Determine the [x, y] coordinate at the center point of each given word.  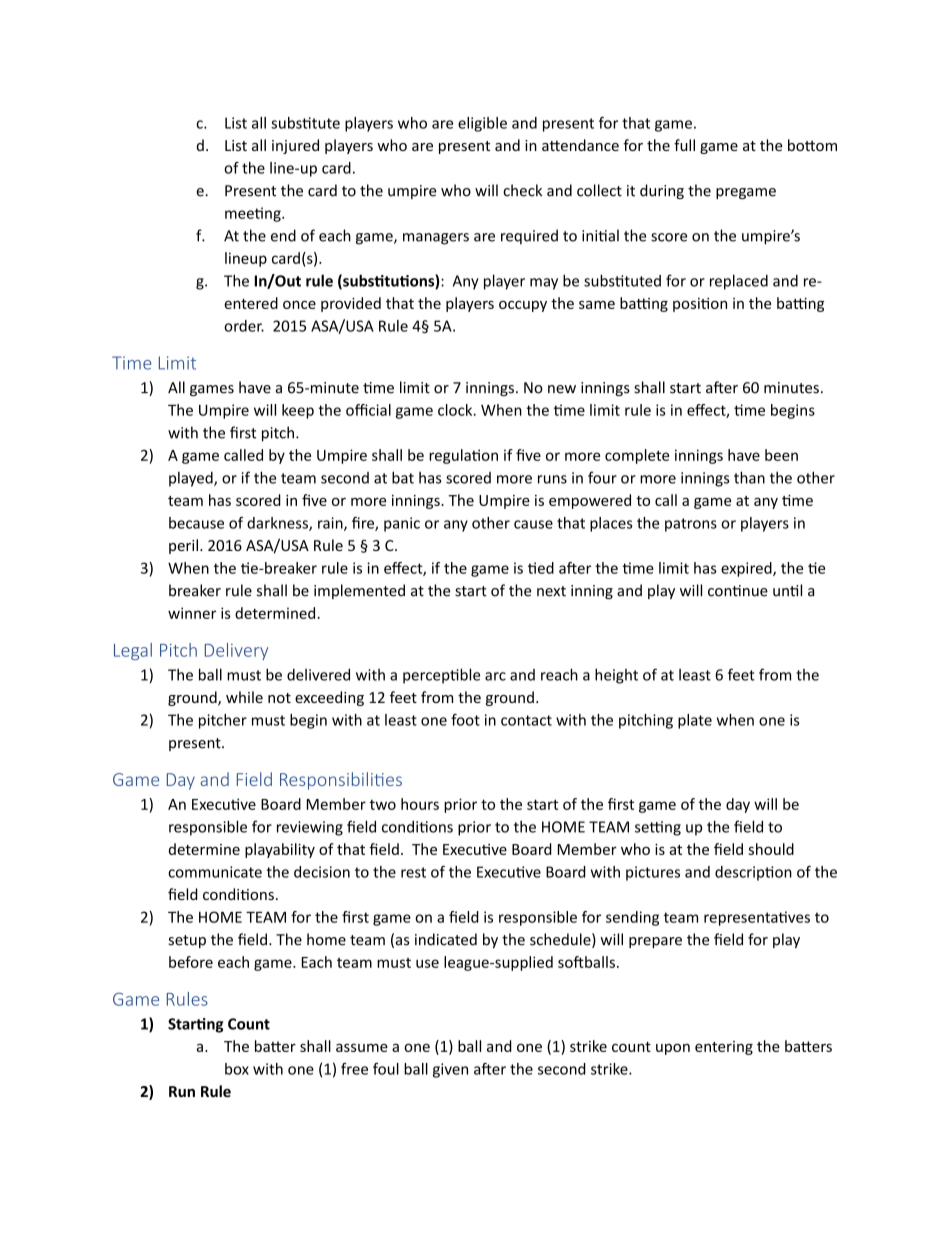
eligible [482, 124]
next [551, 591]
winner [192, 613]
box [237, 1069]
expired [747, 569]
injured [295, 146]
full [684, 145]
